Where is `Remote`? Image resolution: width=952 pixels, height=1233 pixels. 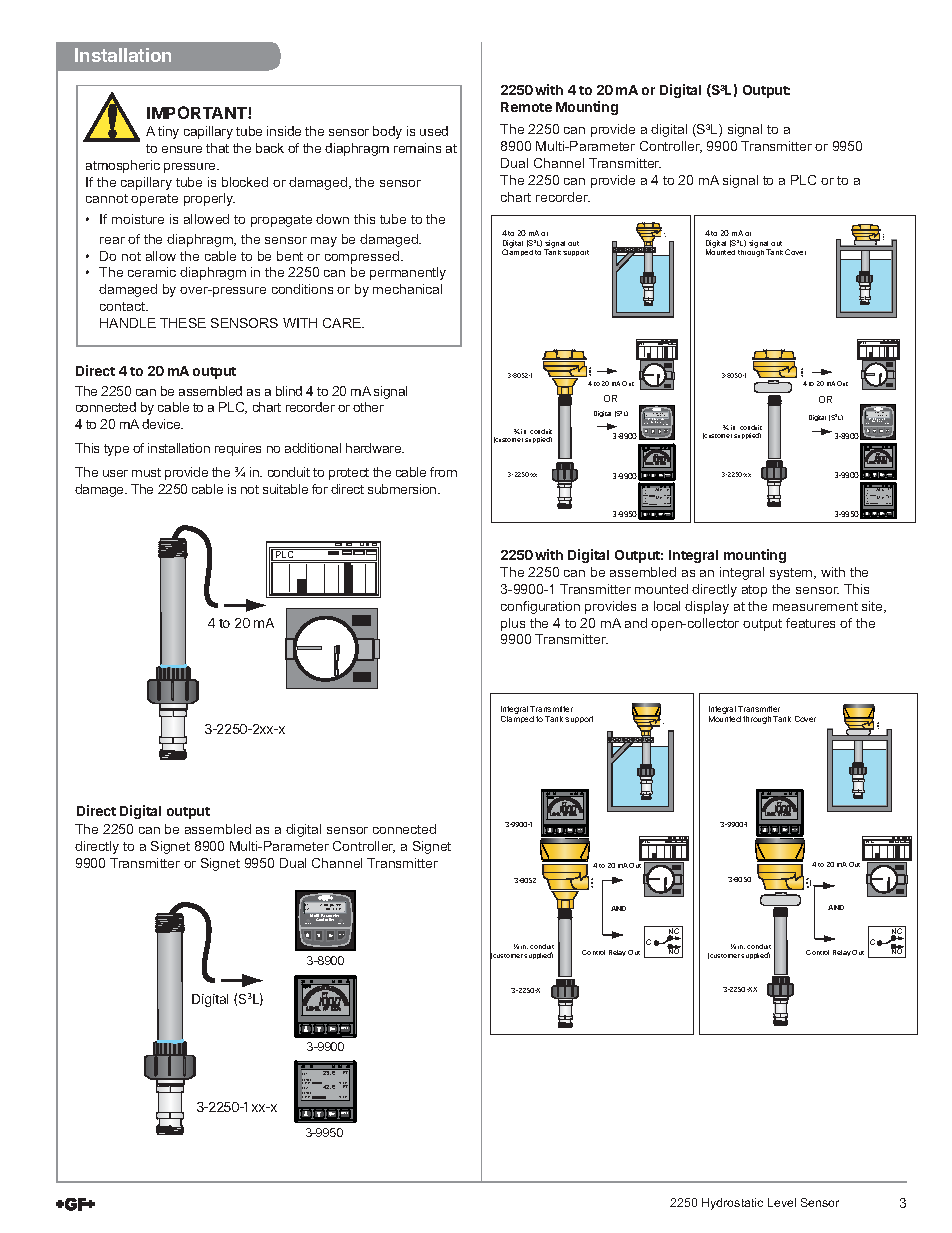
Remote is located at coordinates (526, 107).
